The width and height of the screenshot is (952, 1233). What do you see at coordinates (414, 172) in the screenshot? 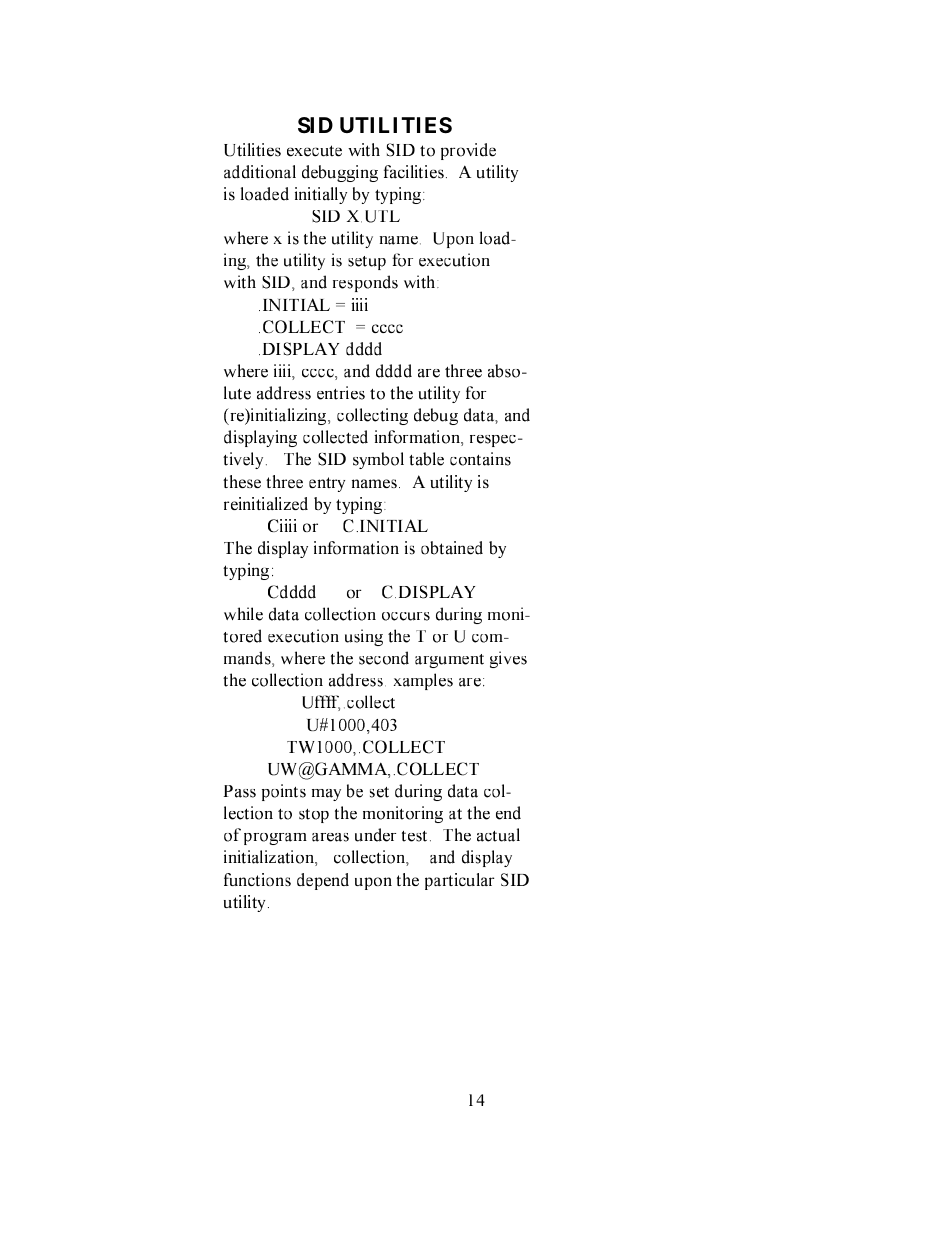
I see `facilities` at bounding box center [414, 172].
